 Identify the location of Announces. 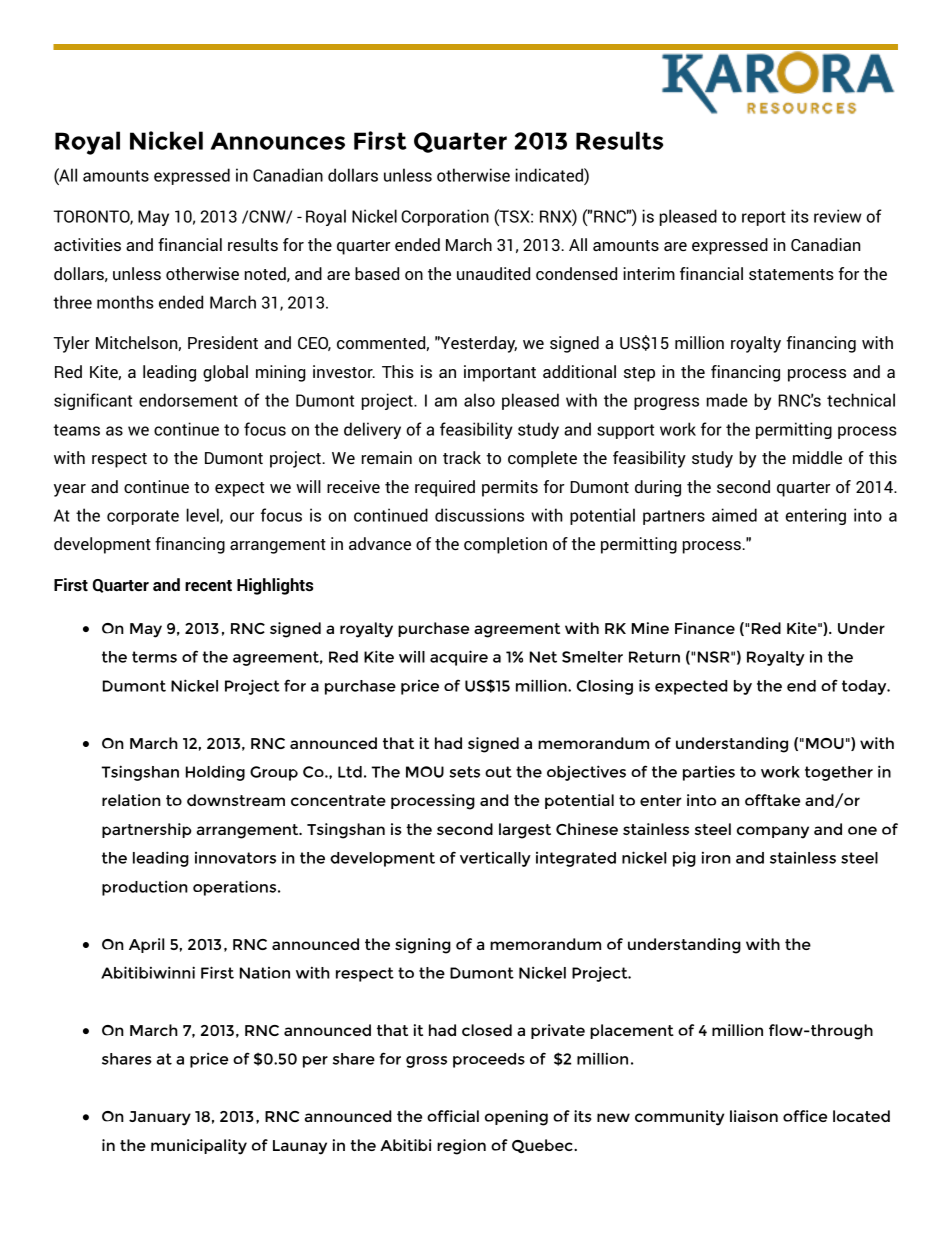
(278, 141).
